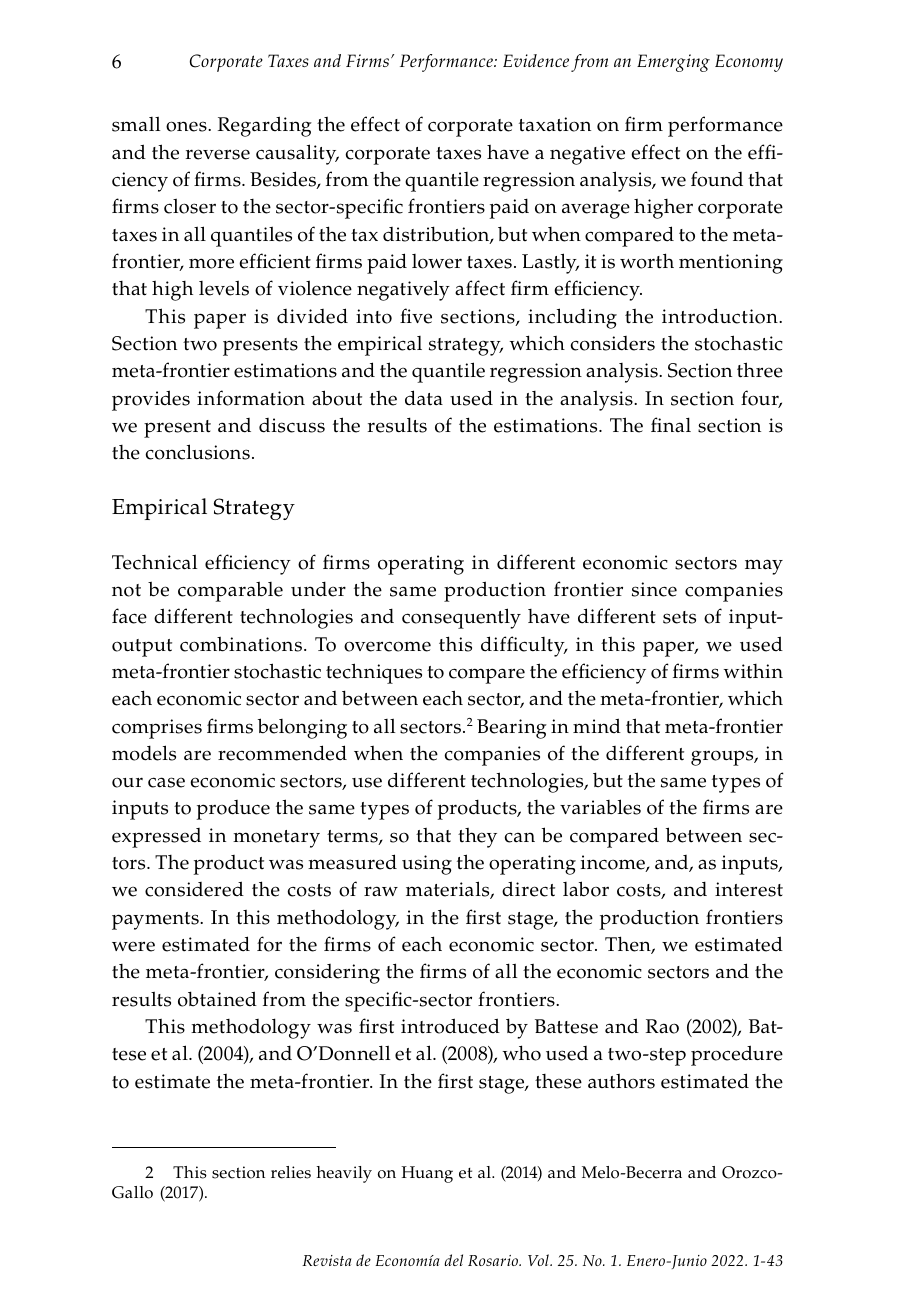 Image resolution: width=923 pixels, height=1316 pixels. I want to click on interest, so click(749, 889).
